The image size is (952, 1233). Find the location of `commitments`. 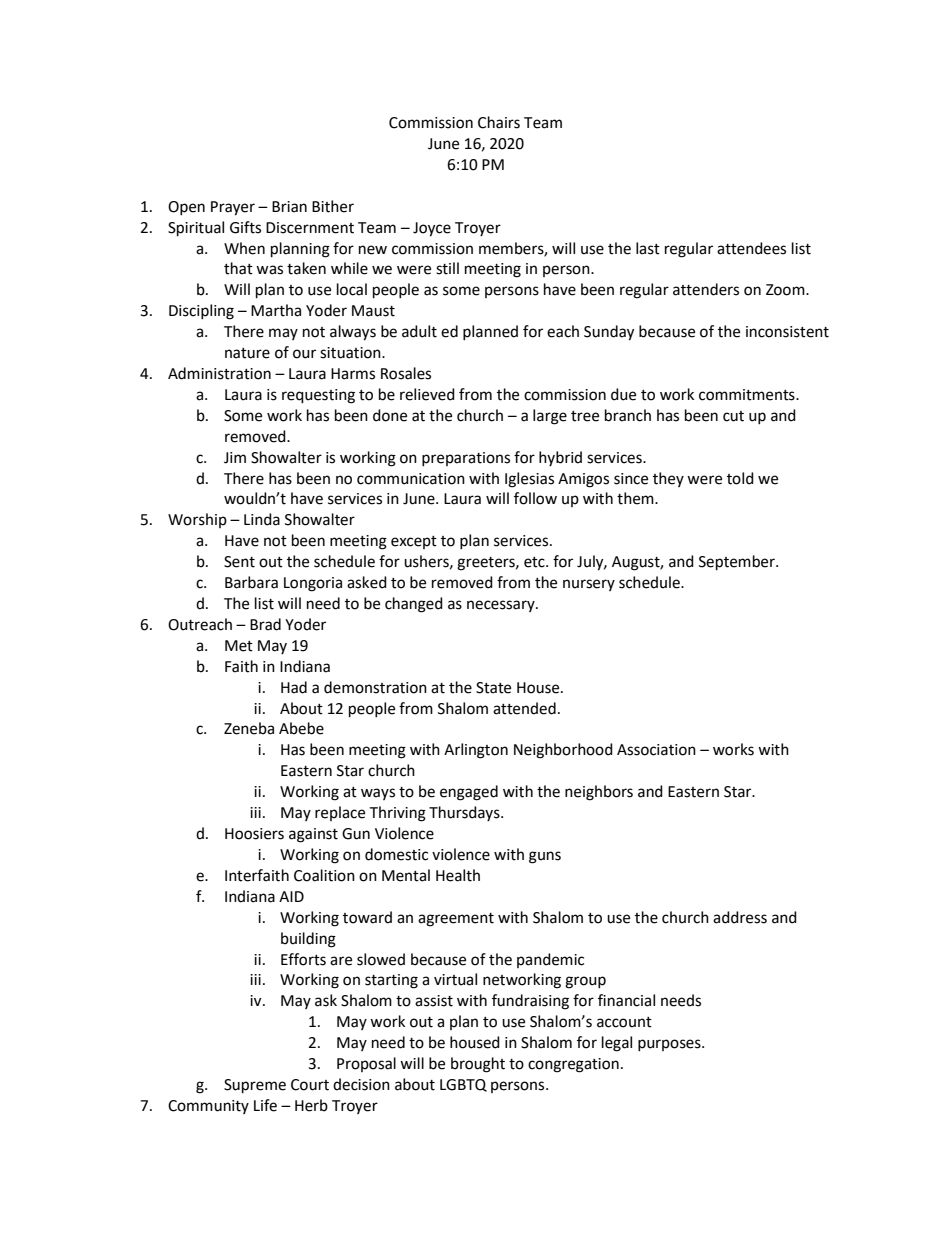

commitments is located at coordinates (748, 395).
